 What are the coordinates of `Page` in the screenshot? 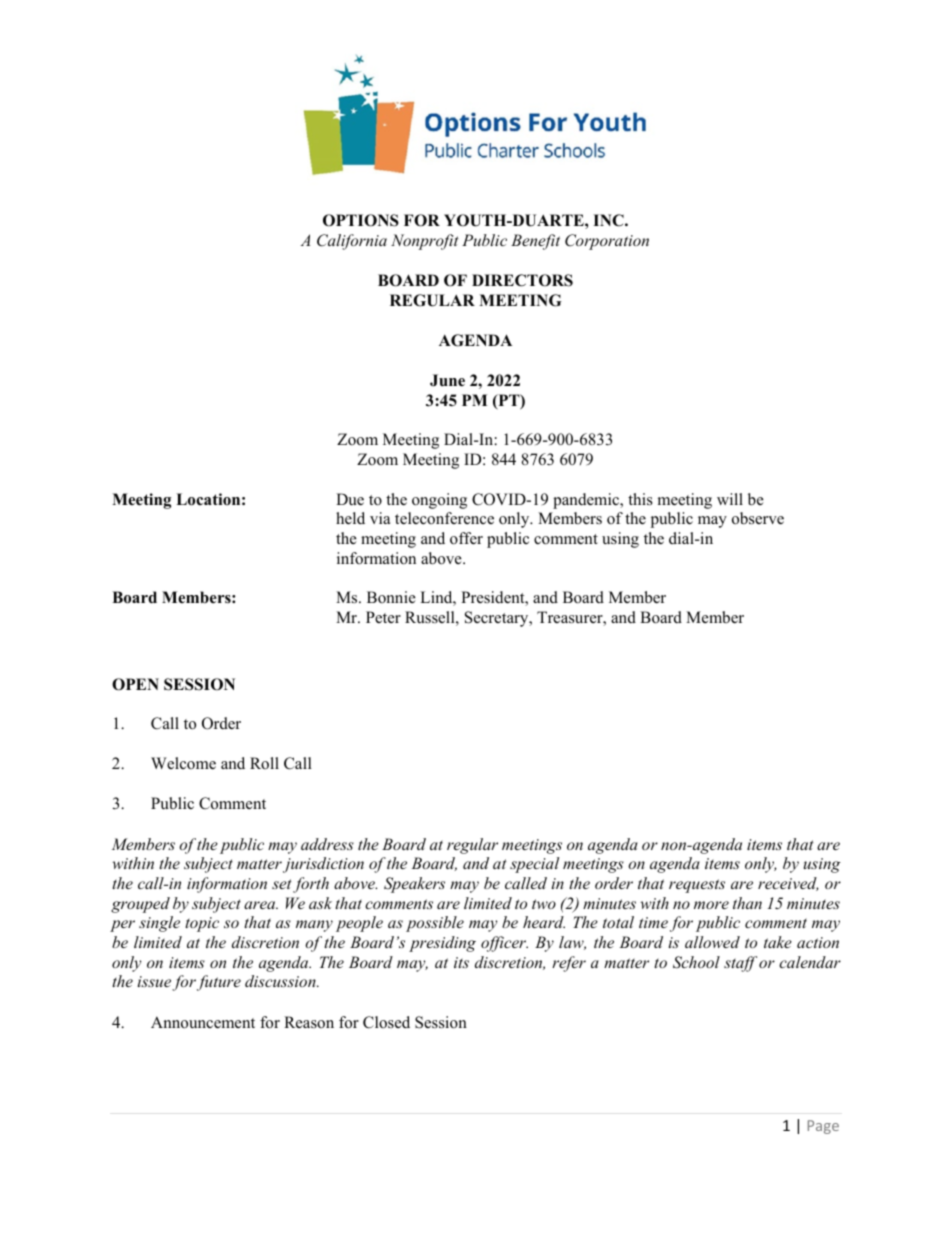 It's located at (823, 1127).
